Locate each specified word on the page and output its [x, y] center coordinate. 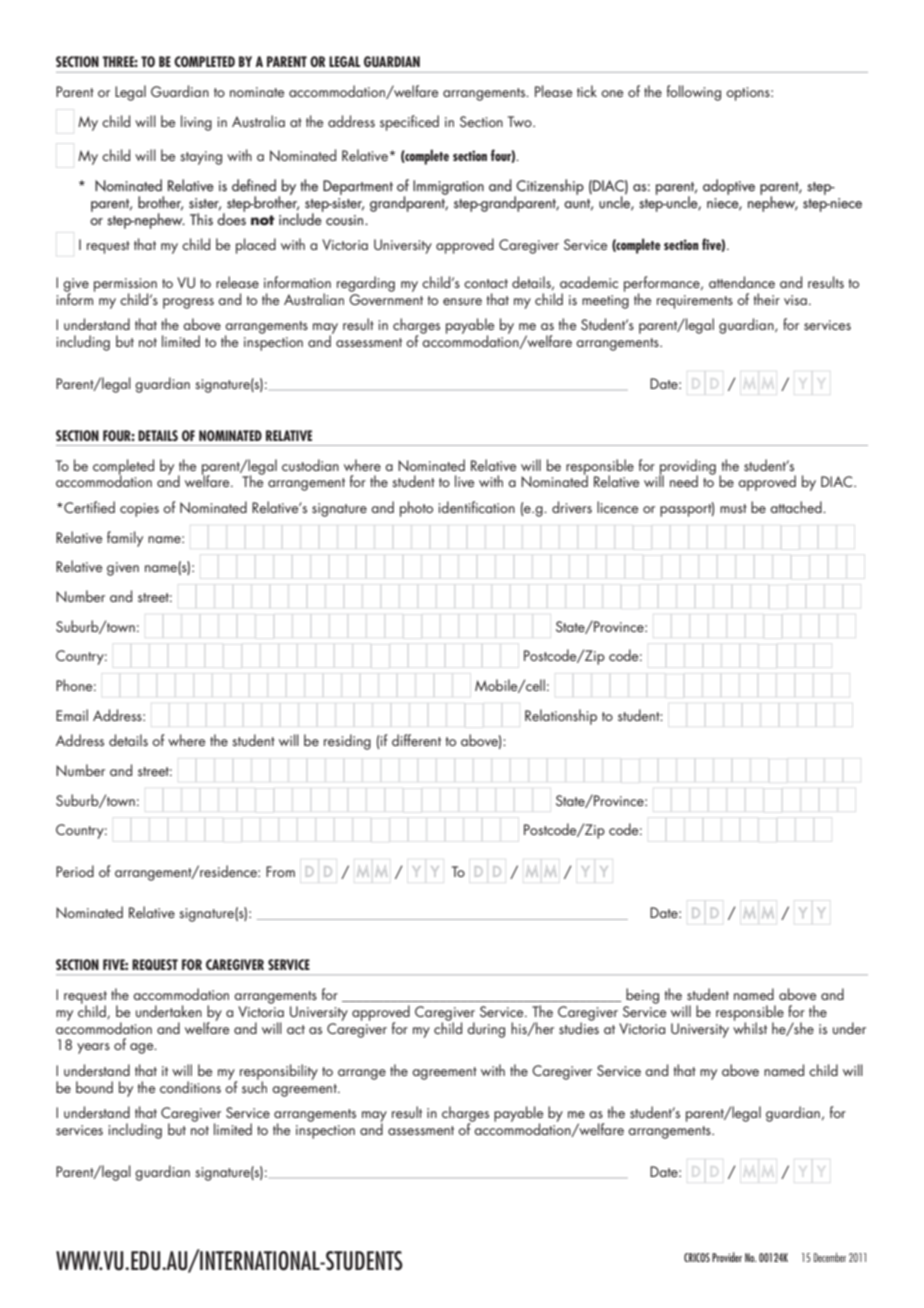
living [196, 123]
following [694, 93]
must [733, 508]
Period [75, 871]
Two [521, 121]
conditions [190, 1087]
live [464, 481]
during [486, 1030]
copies [139, 510]
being [642, 996]
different [416, 740]
